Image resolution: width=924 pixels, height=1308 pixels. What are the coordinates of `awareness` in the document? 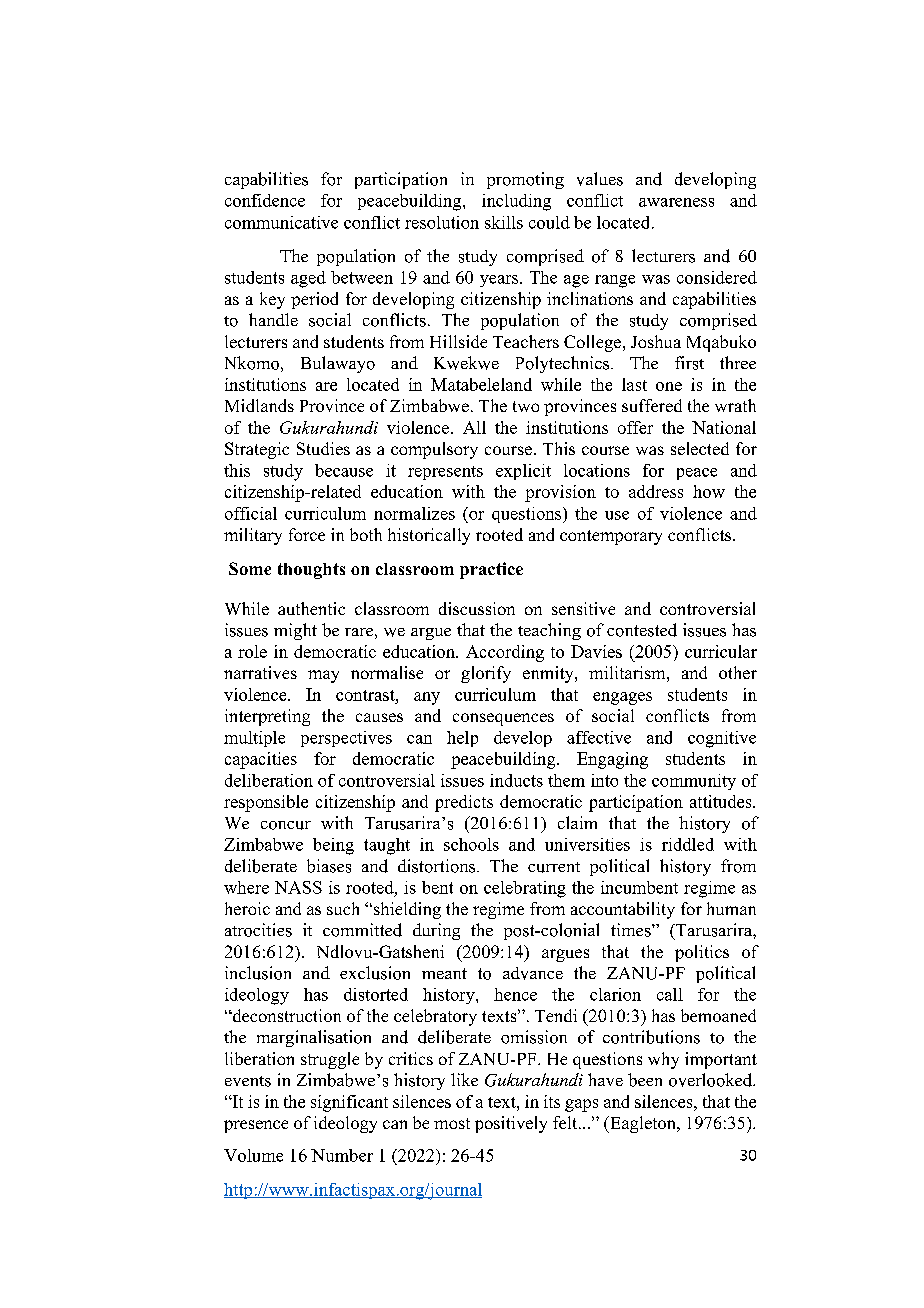 It's located at (676, 202).
